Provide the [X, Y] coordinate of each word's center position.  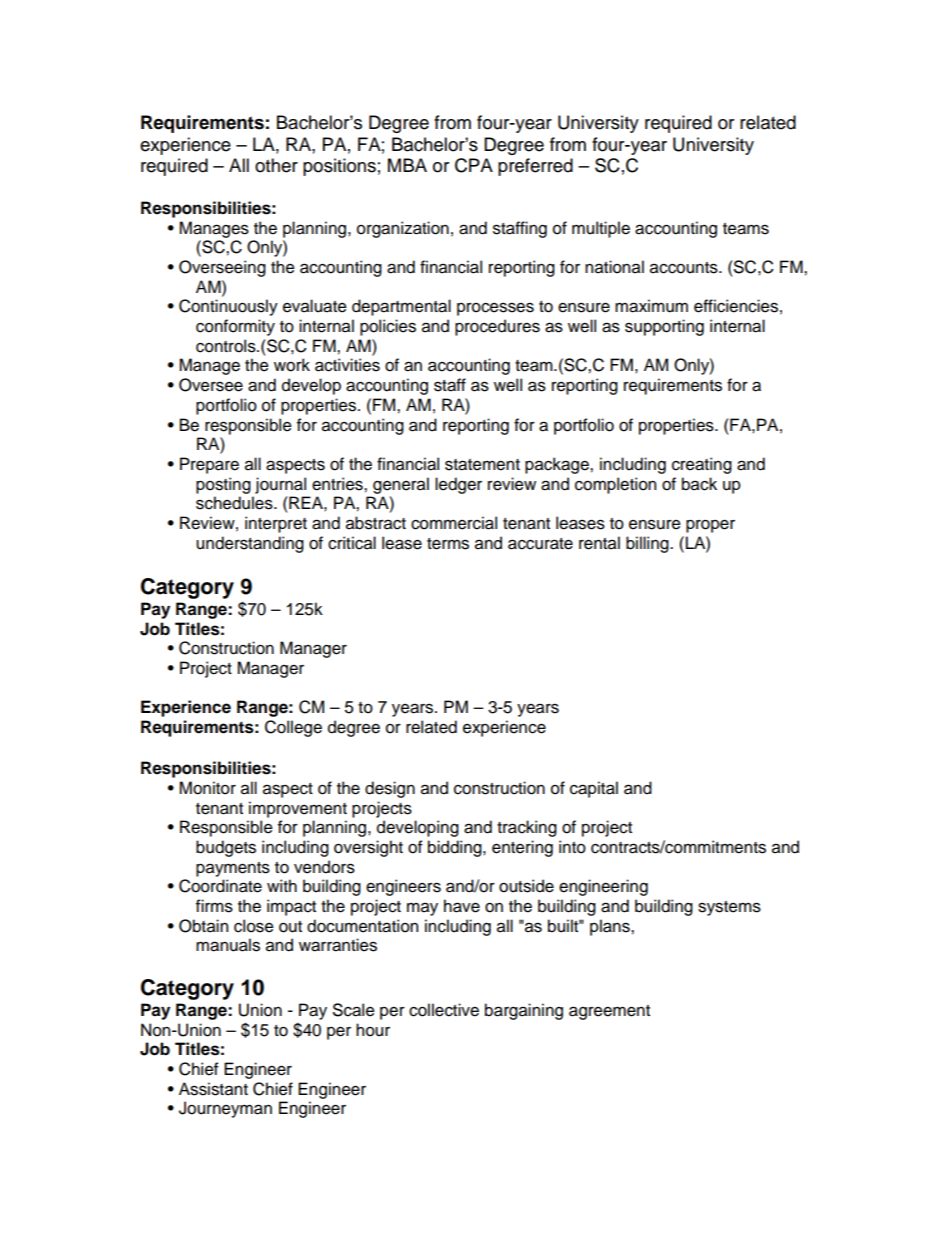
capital [594, 789]
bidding [456, 848]
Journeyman [225, 1109]
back [699, 484]
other [276, 165]
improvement [298, 809]
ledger [458, 485]
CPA [474, 165]
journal [280, 485]
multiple [601, 229]
